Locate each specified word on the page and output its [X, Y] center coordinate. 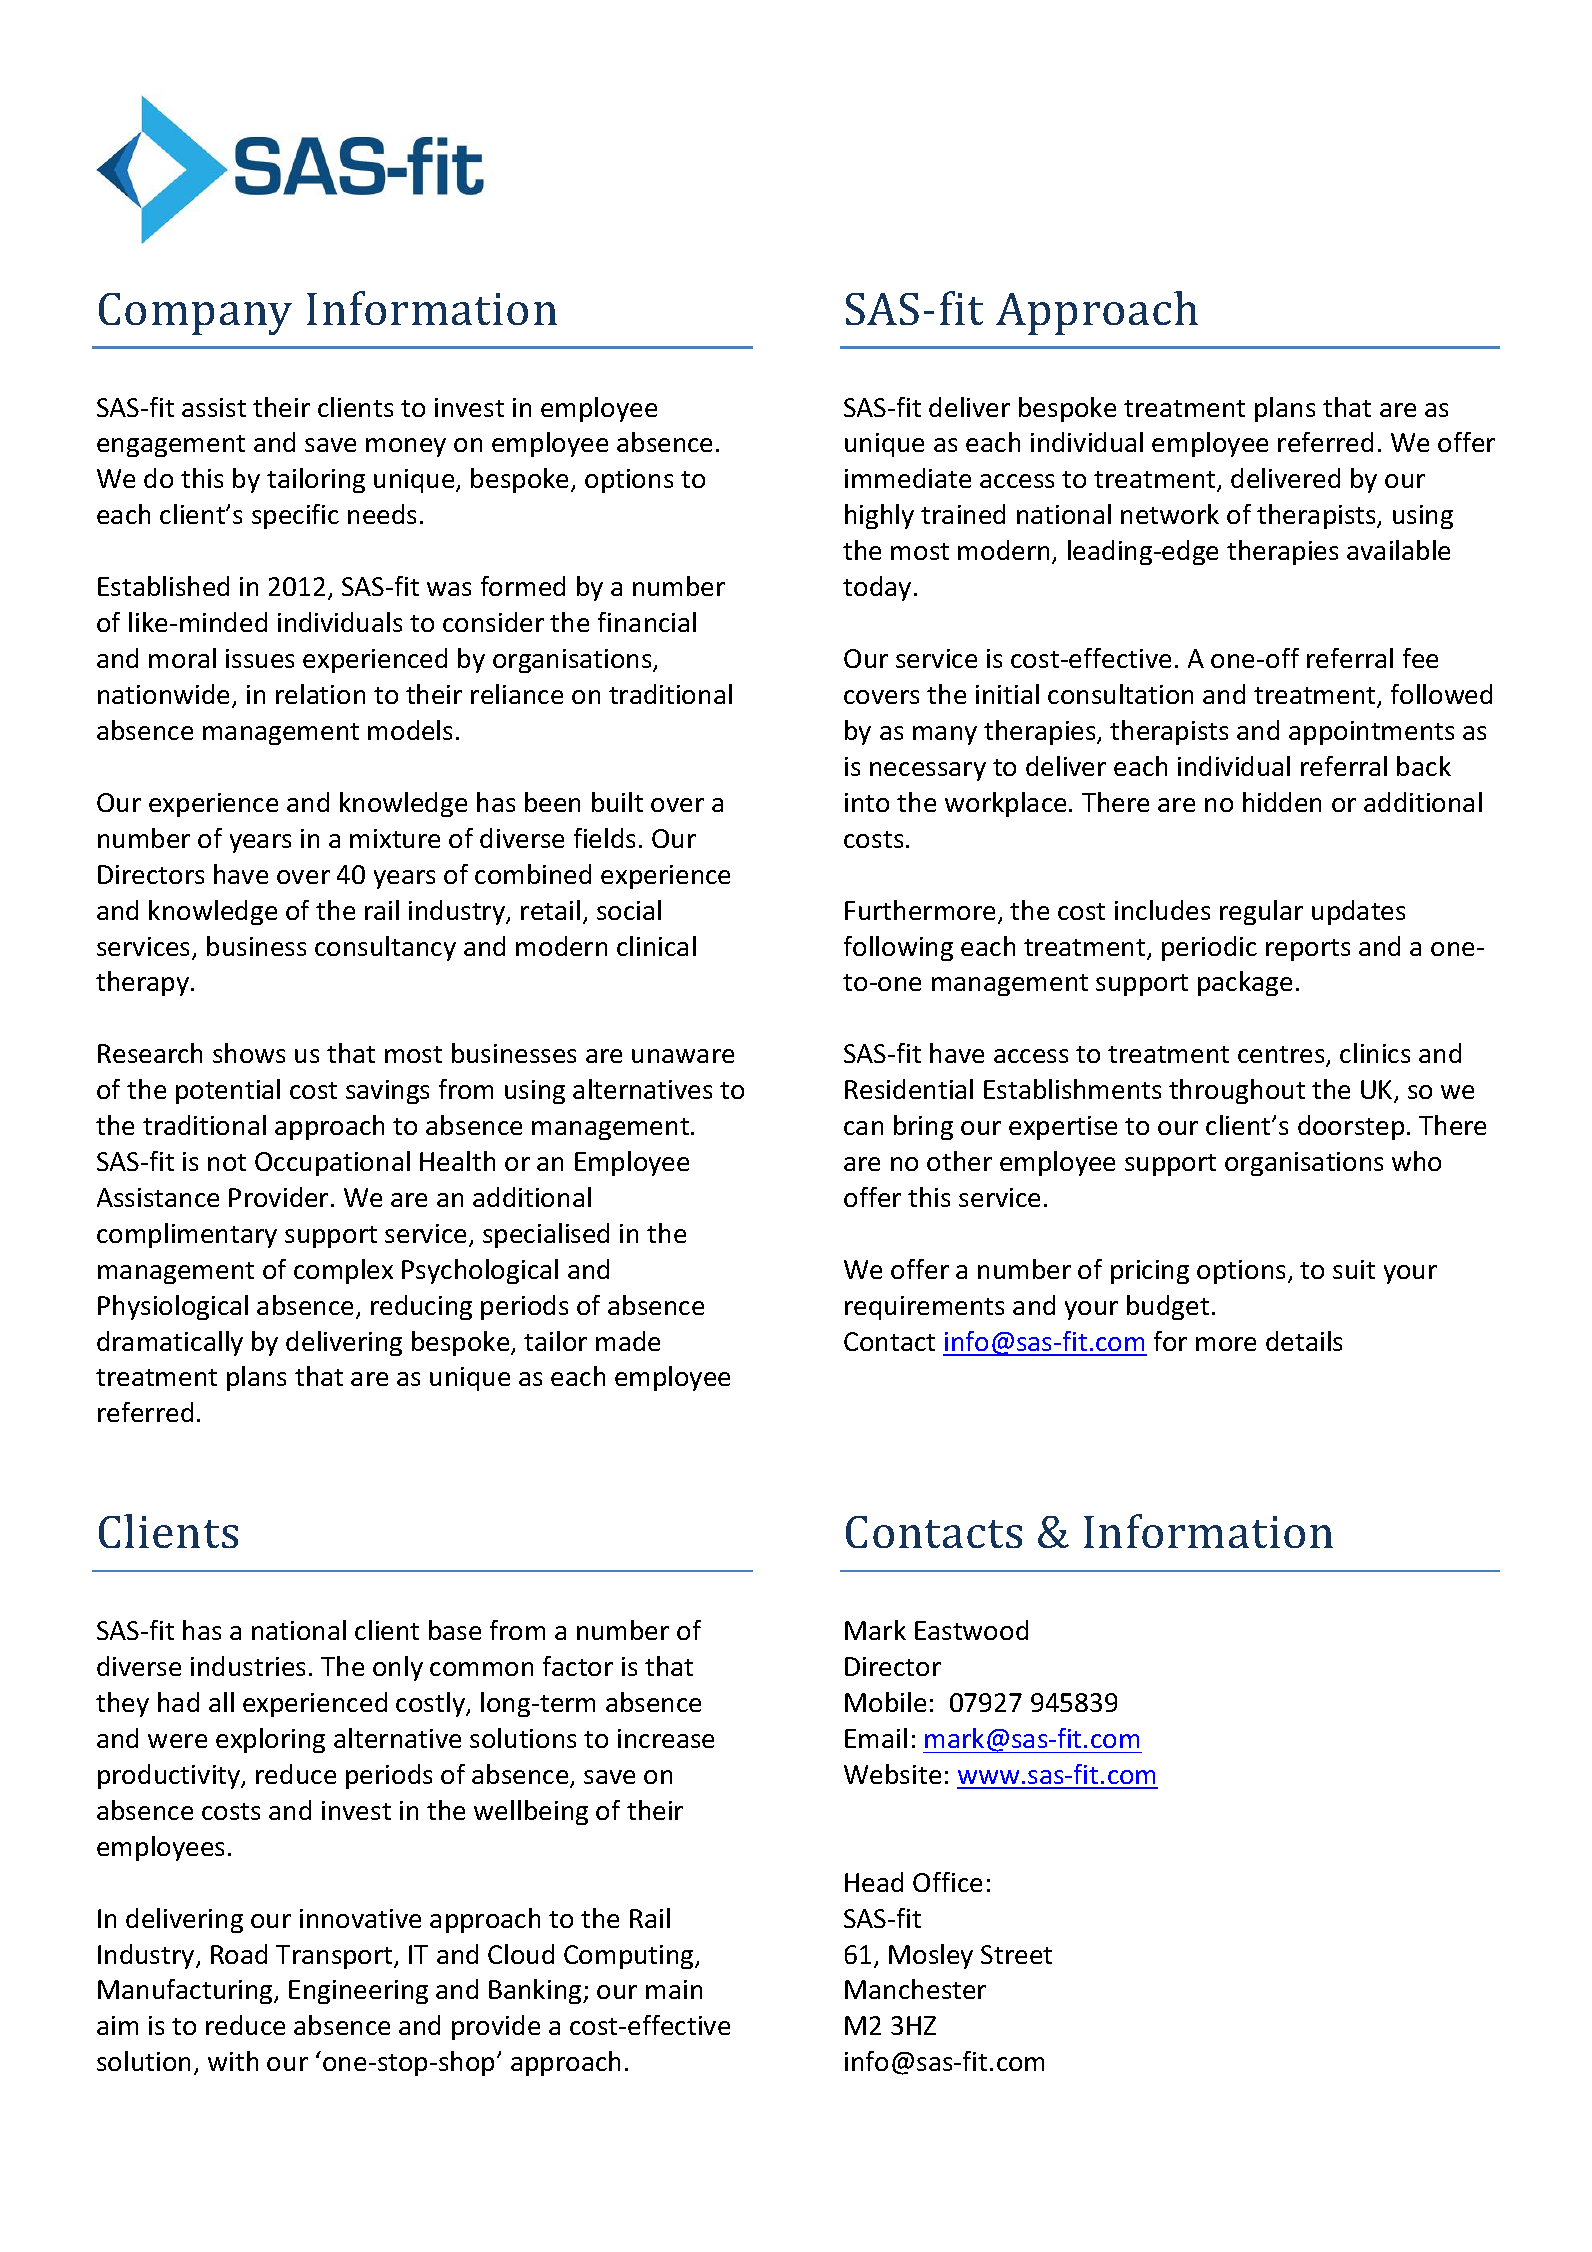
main [674, 1989]
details [1304, 1341]
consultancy [385, 948]
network [1170, 514]
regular [1261, 912]
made [628, 1341]
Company [195, 314]
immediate [908, 478]
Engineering [358, 1992]
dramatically [170, 1343]
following [898, 948]
